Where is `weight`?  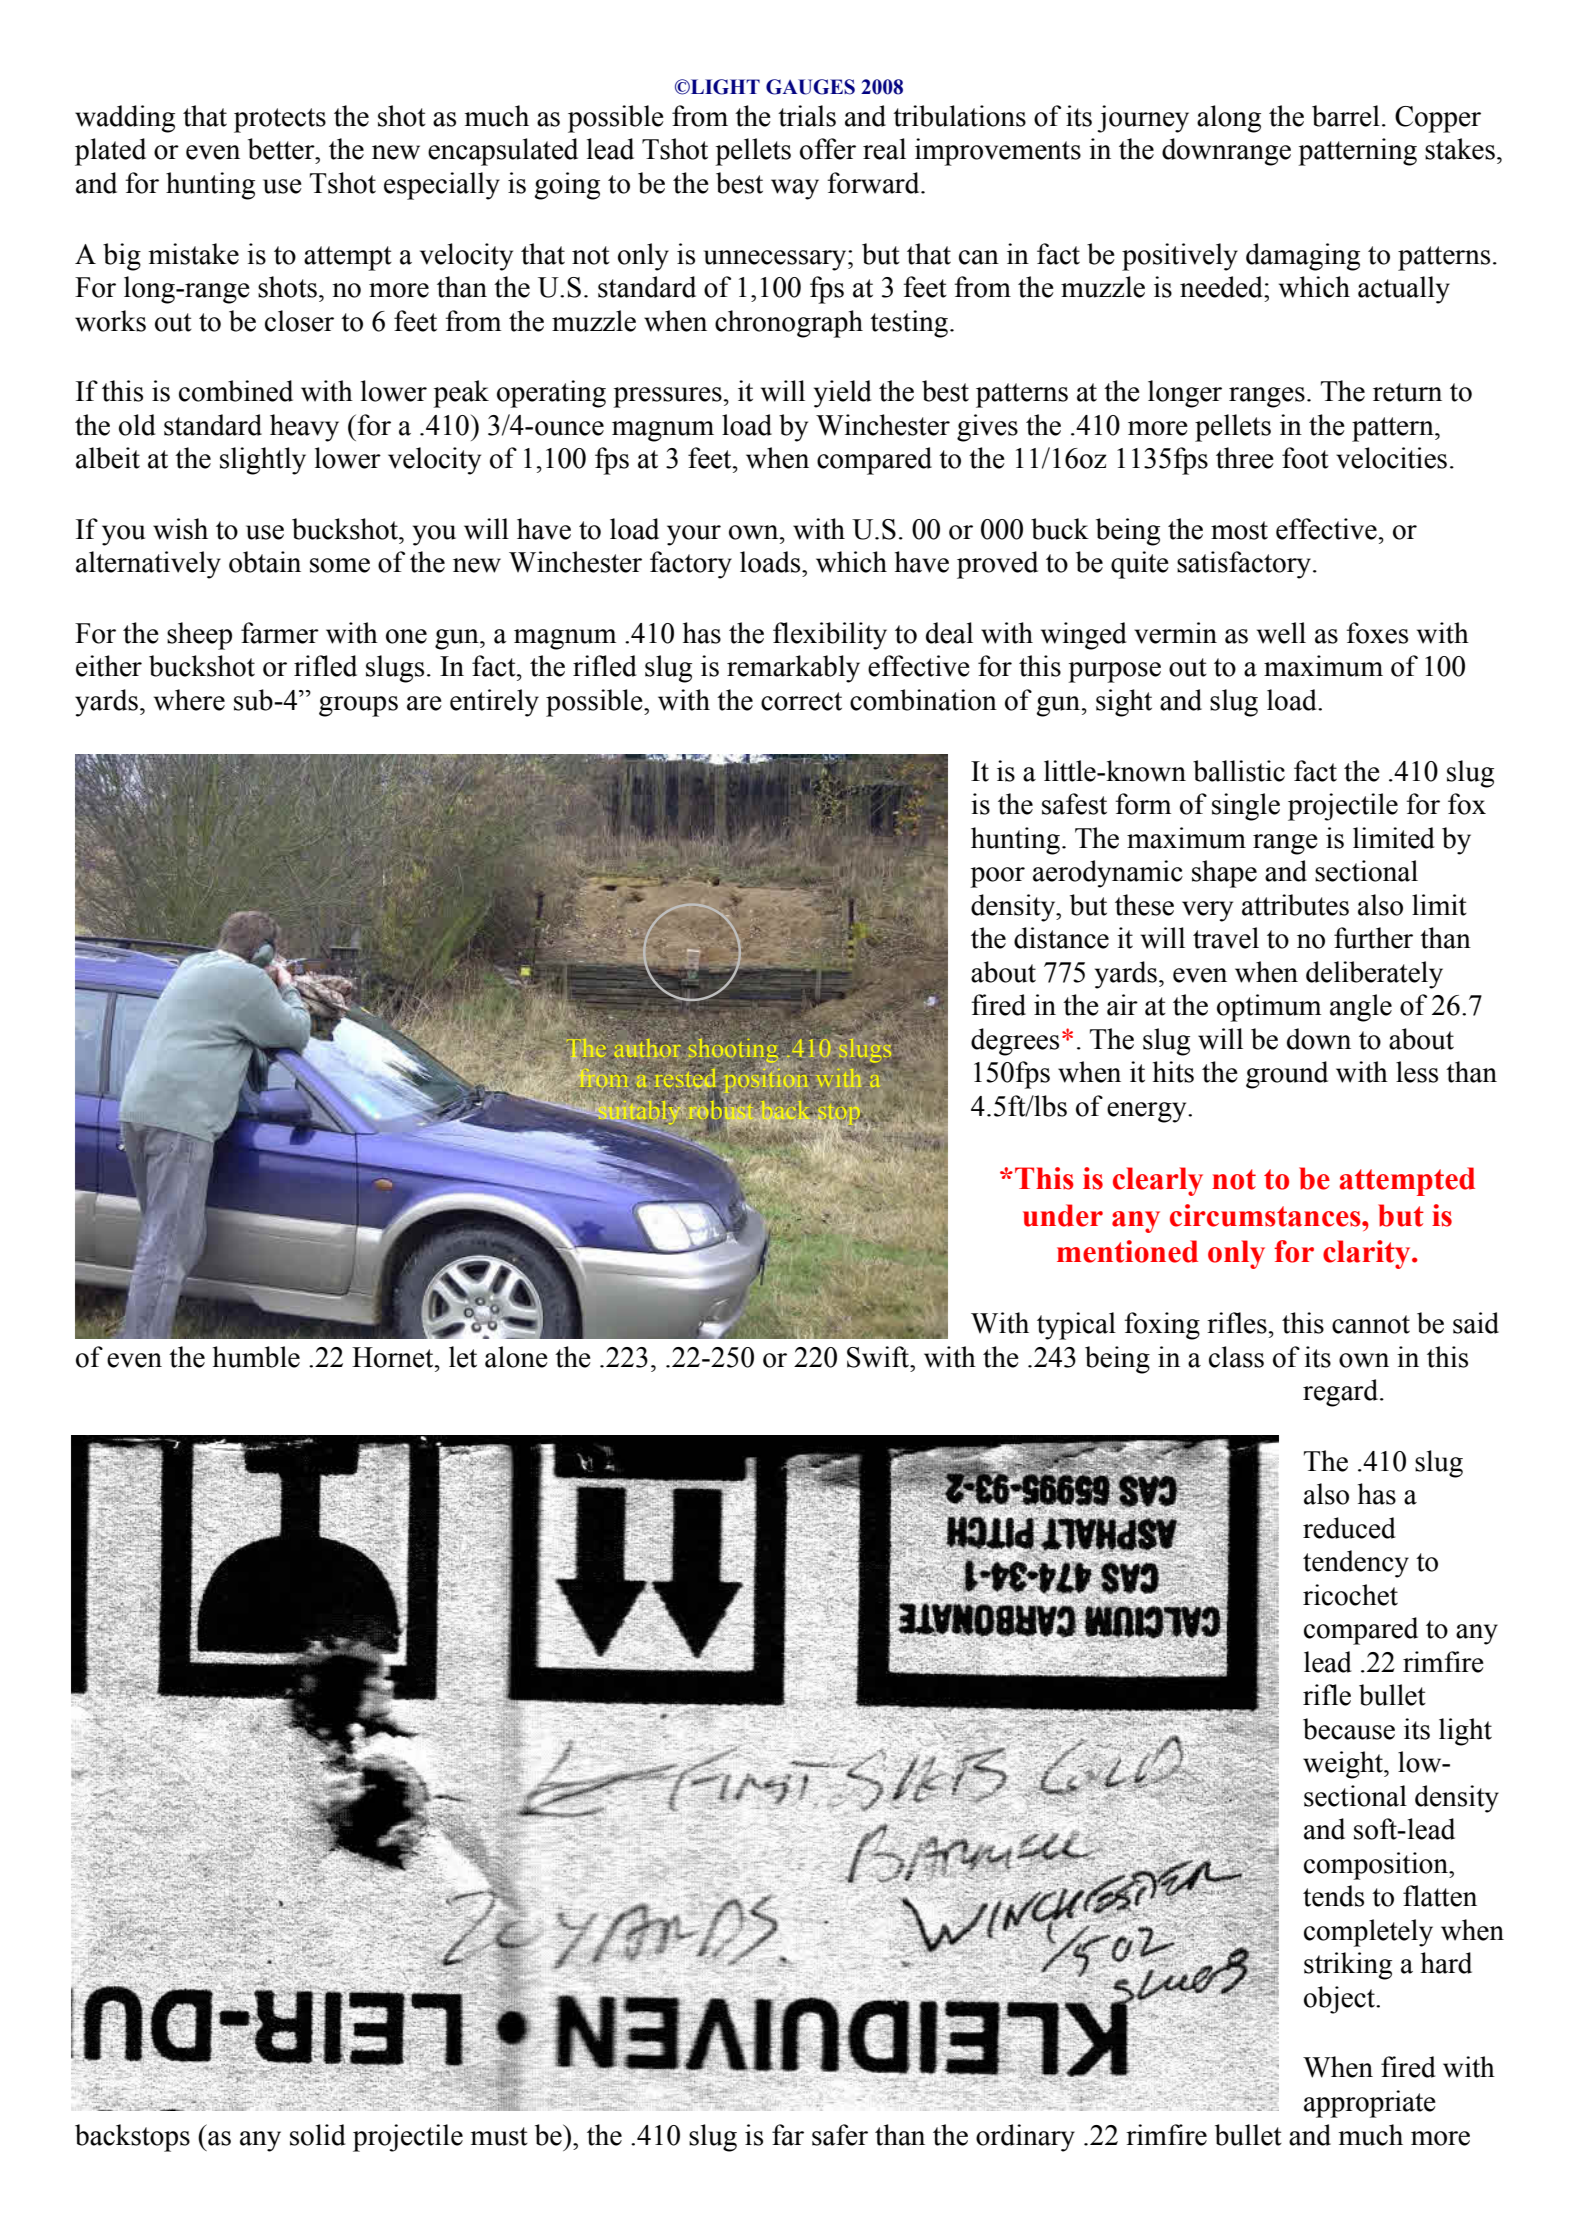 weight is located at coordinates (1344, 1765).
